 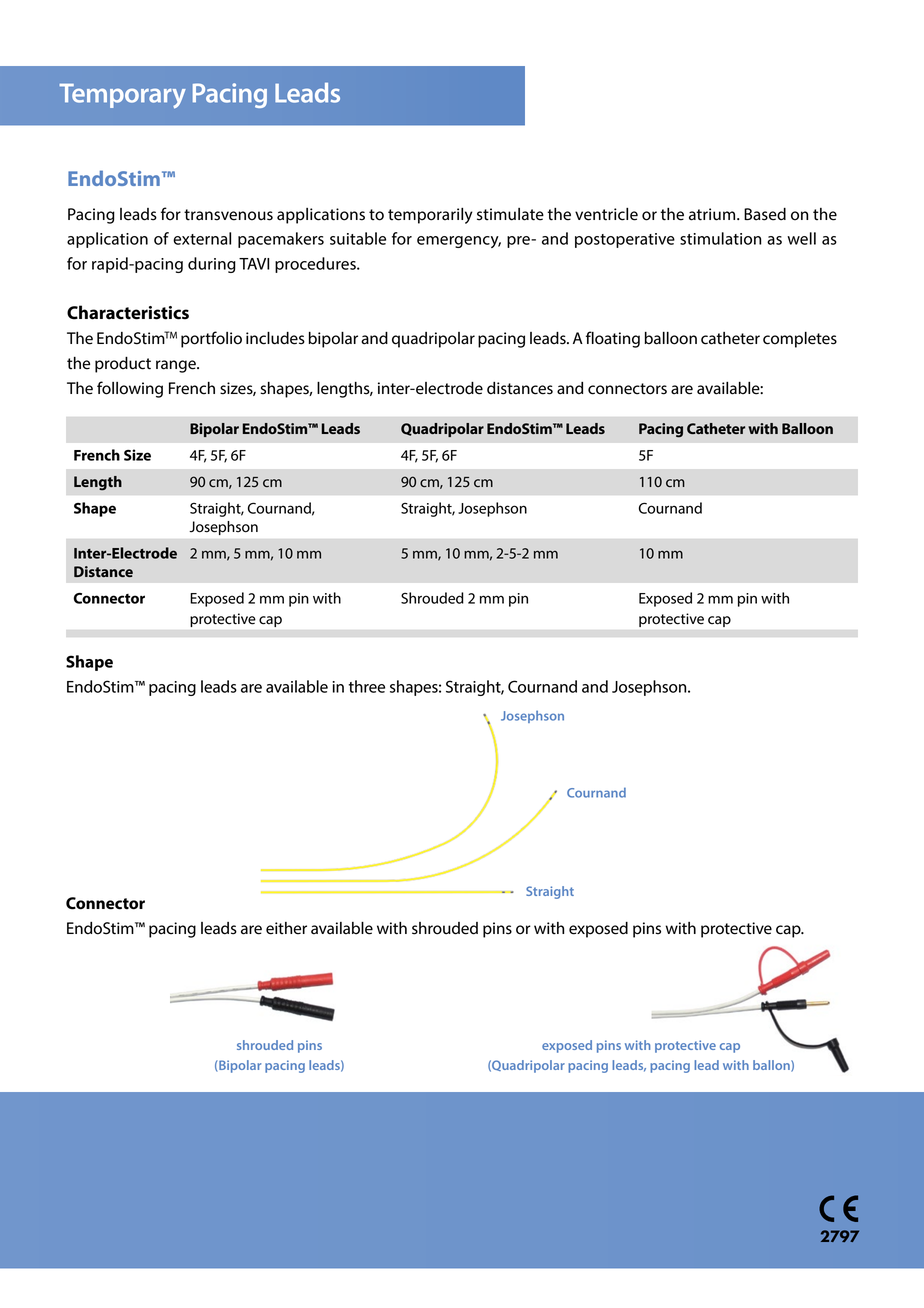 I want to click on stimulate, so click(x=510, y=214).
